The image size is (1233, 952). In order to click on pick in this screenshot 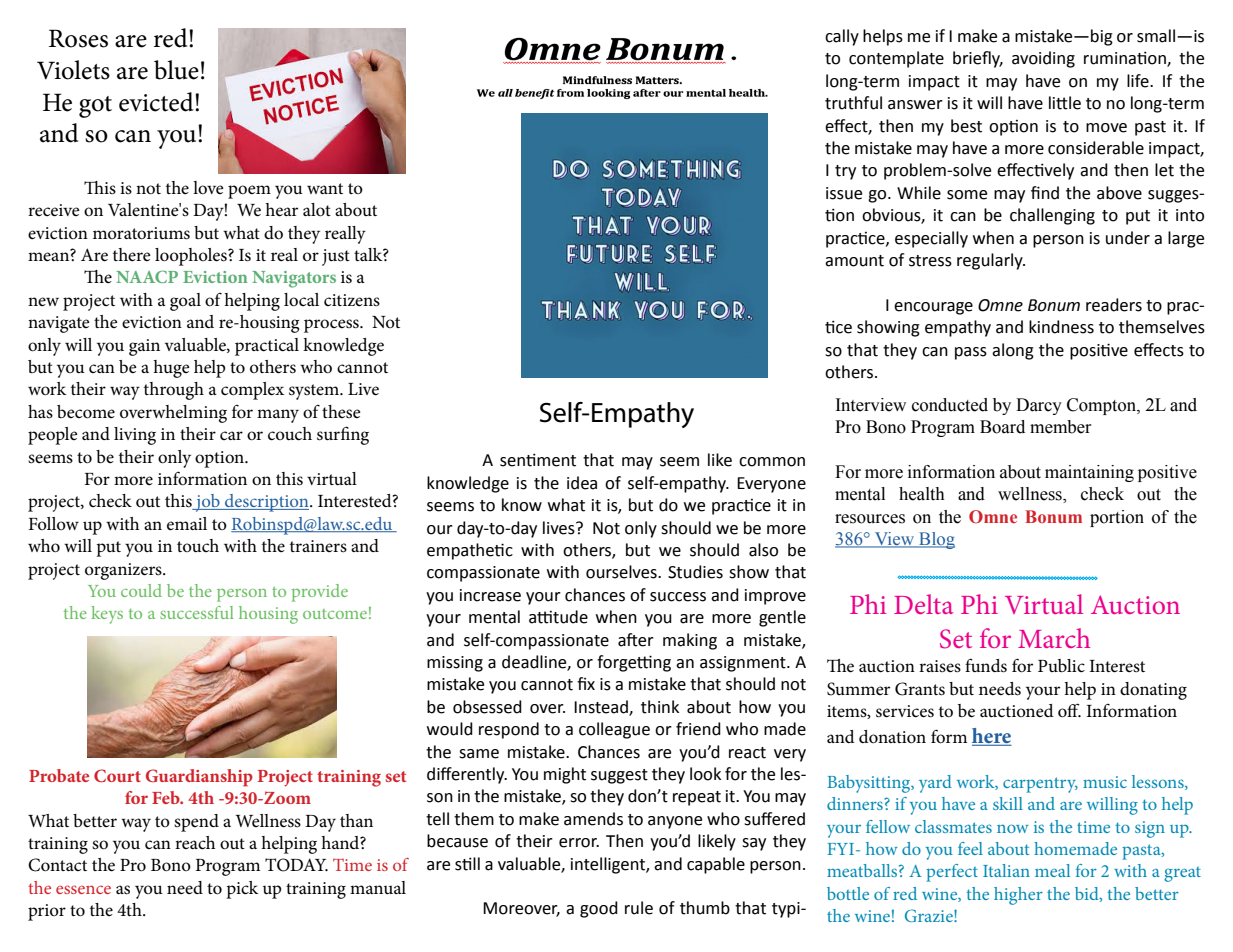, I will do `click(242, 890)`.
